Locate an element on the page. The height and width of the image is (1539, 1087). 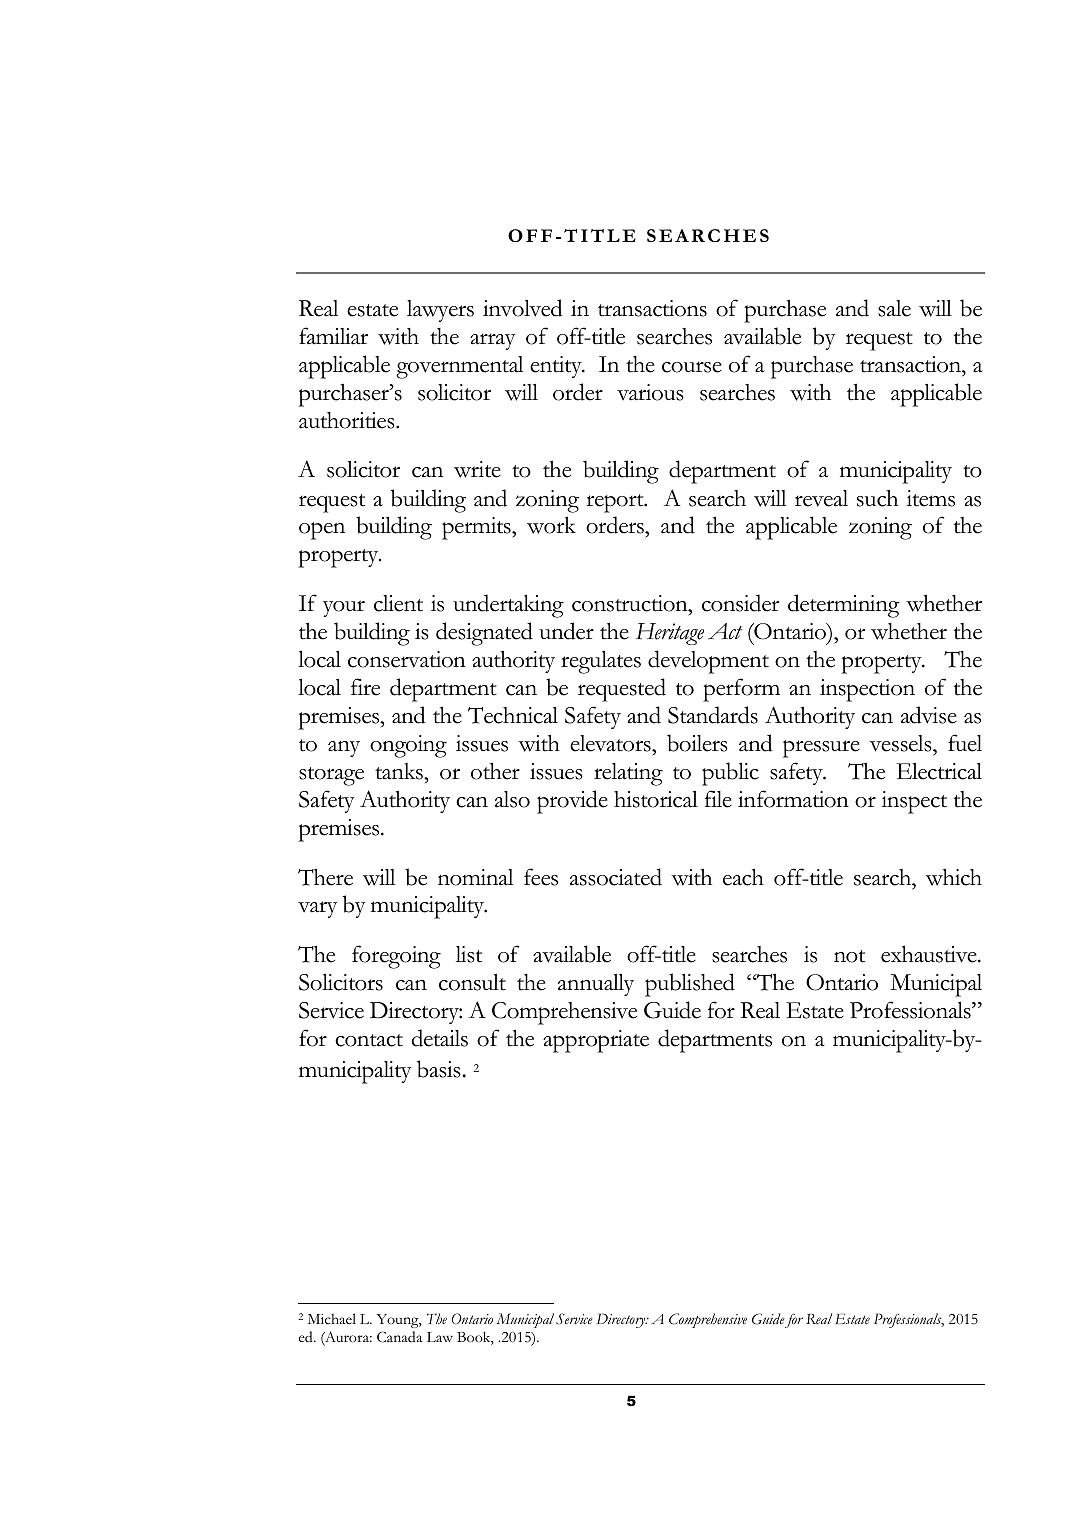
lawyers is located at coordinates (440, 311).
